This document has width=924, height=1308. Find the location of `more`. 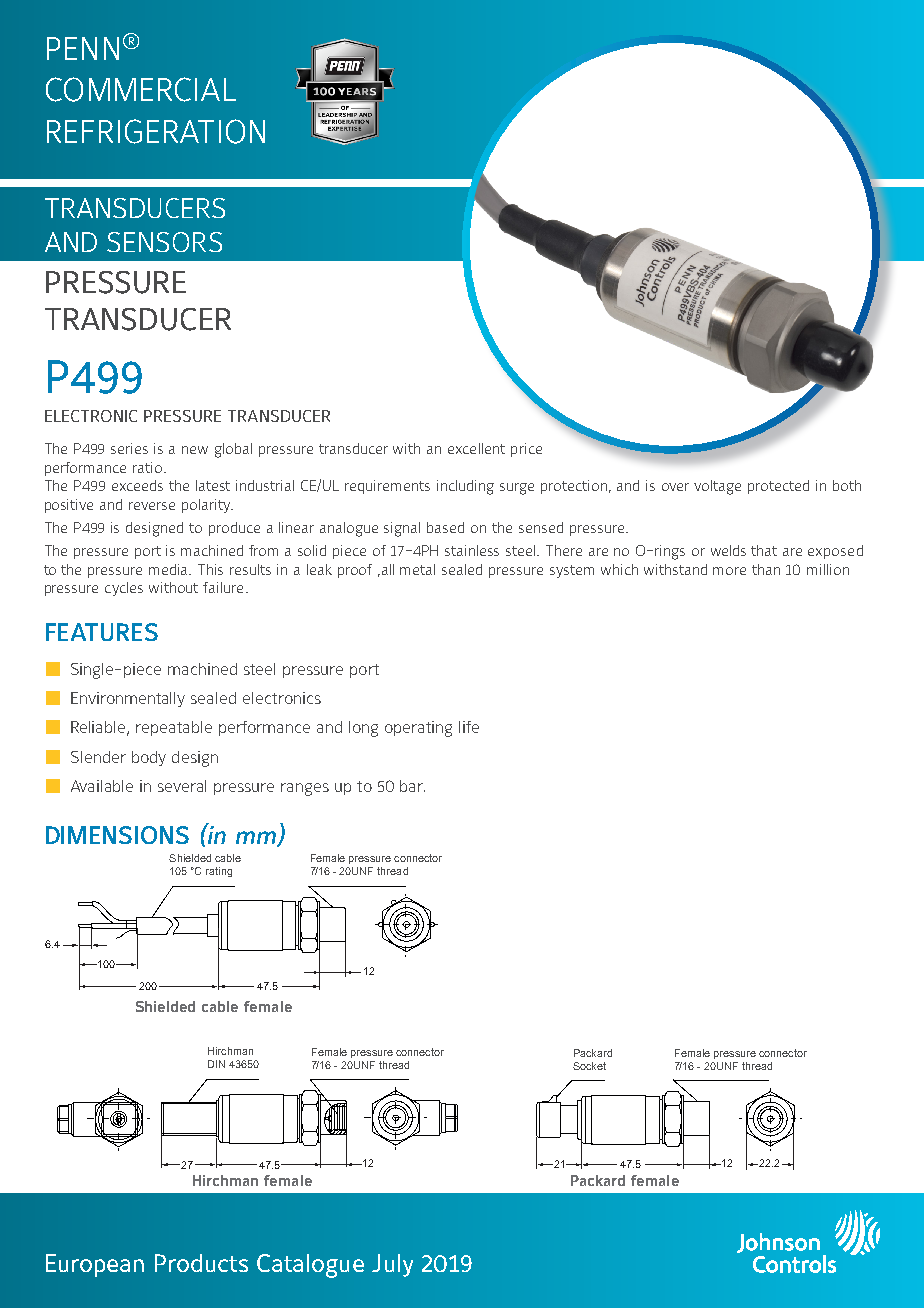

more is located at coordinates (729, 571).
